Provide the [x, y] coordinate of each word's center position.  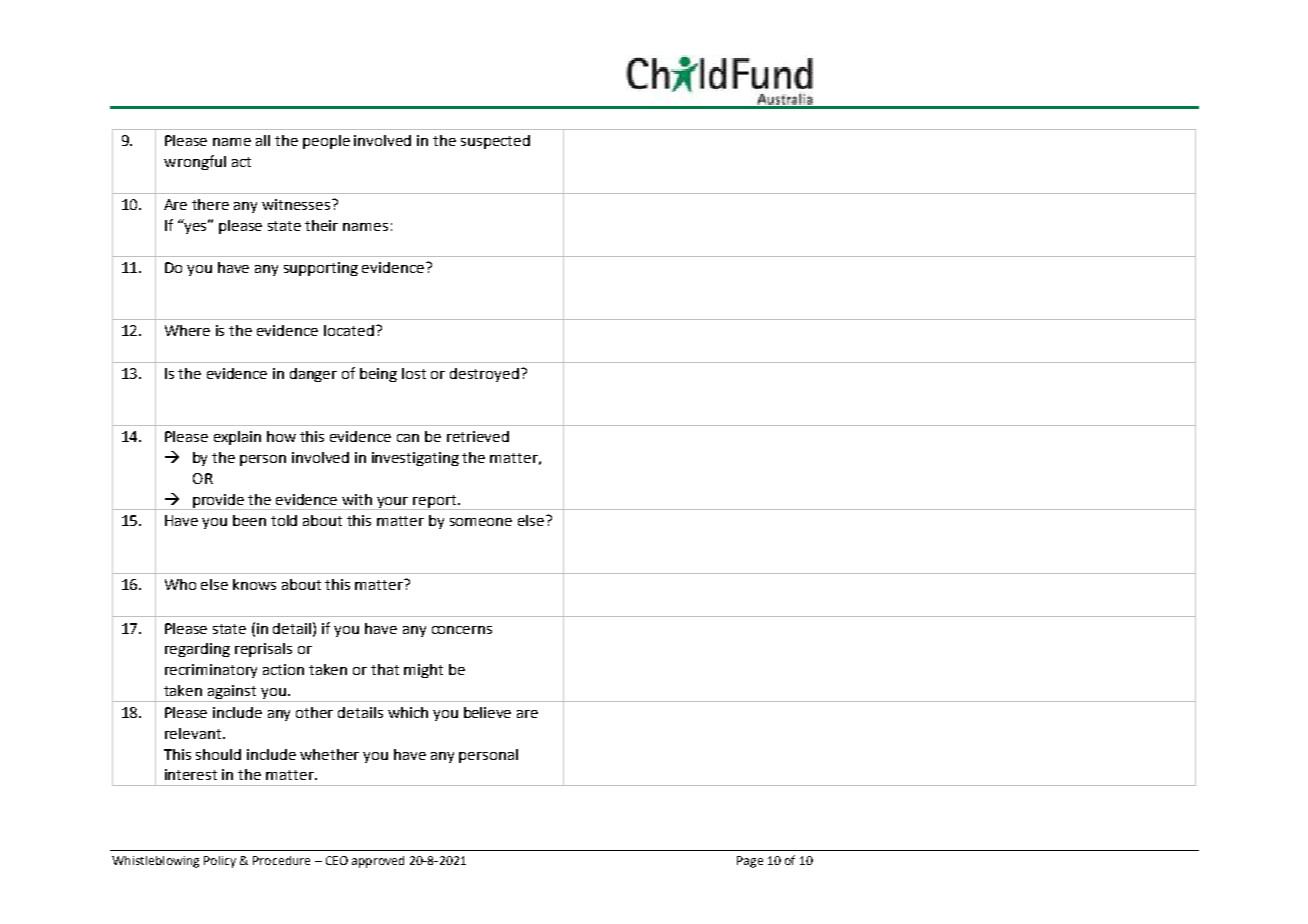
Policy [220, 862]
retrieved [478, 436]
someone [481, 522]
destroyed [484, 375]
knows [254, 584]
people [326, 142]
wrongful [195, 162]
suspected [495, 142]
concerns [462, 630]
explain [237, 438]
